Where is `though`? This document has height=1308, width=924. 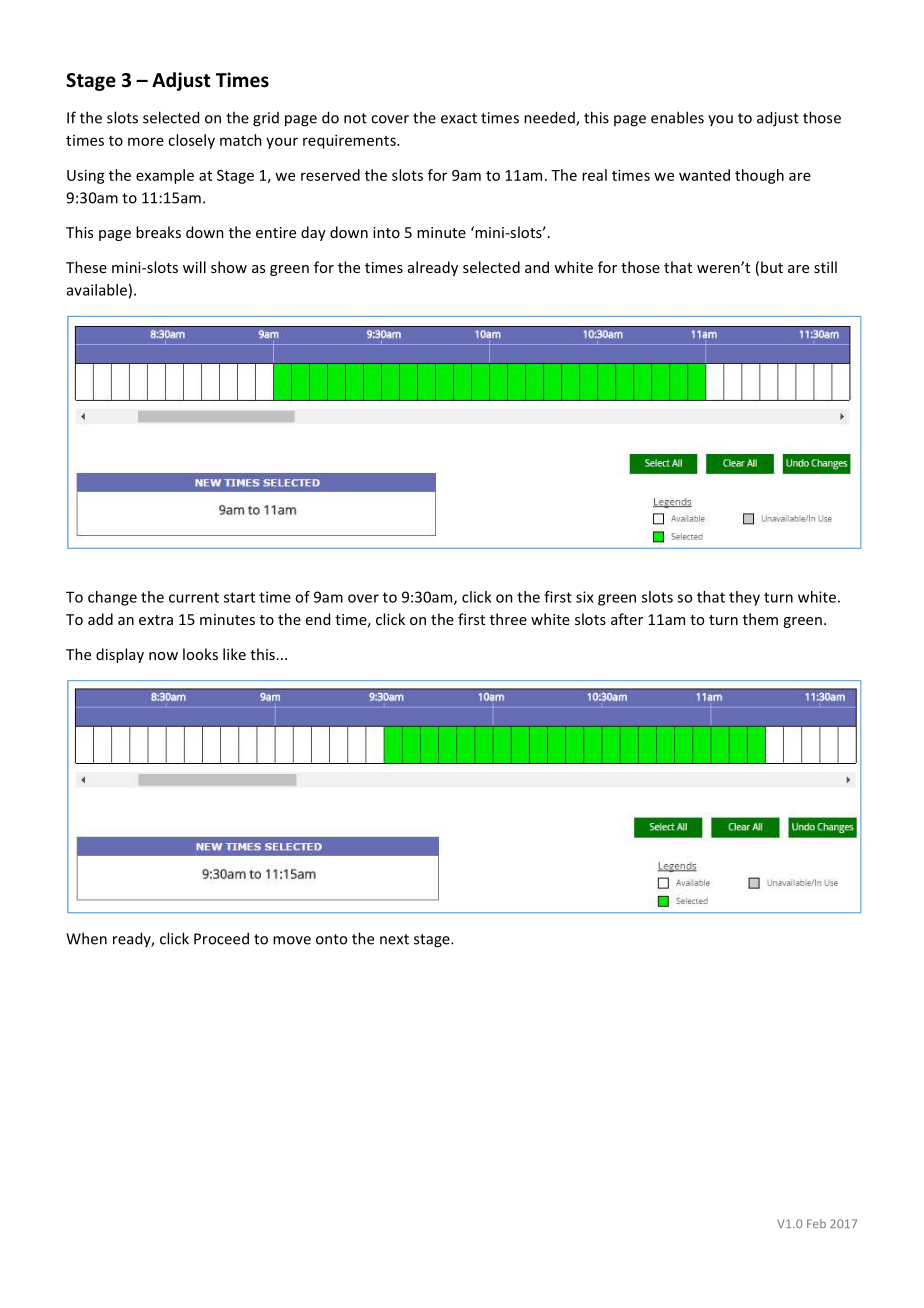
though is located at coordinates (759, 176).
